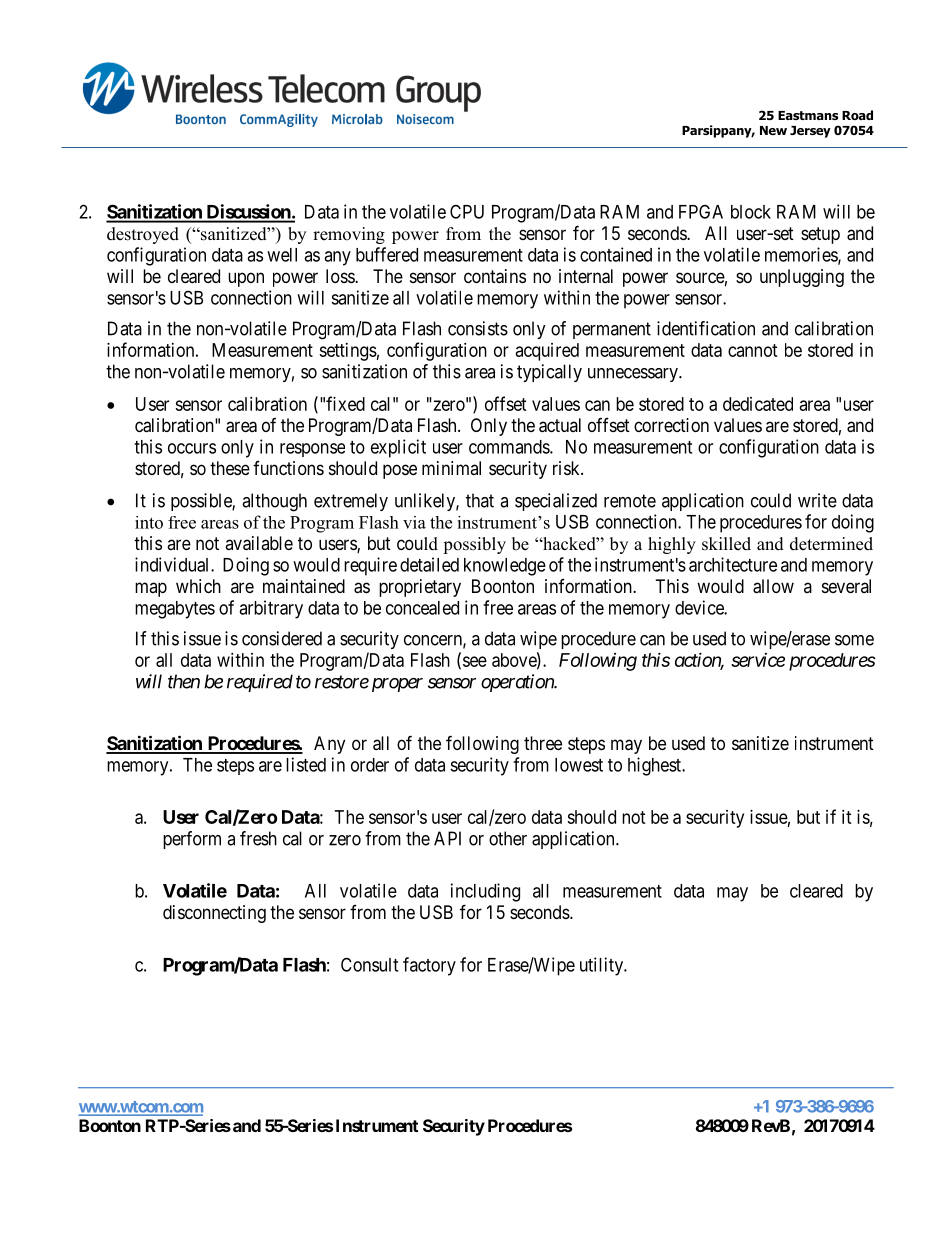 Image resolution: width=952 pixels, height=1233 pixels. I want to click on removing, so click(349, 235).
